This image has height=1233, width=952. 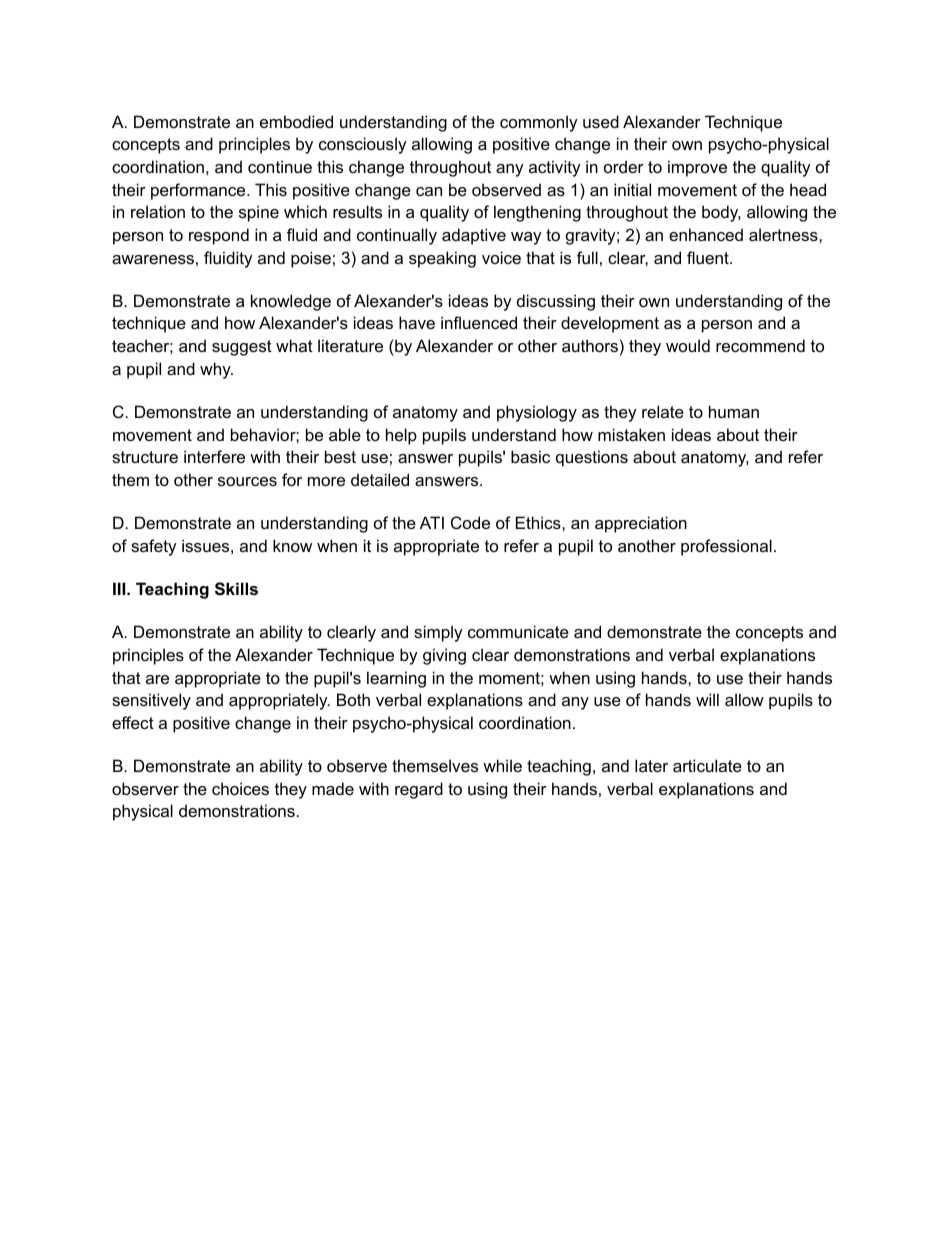 What do you see at coordinates (240, 788) in the image?
I see `choices` at bounding box center [240, 788].
